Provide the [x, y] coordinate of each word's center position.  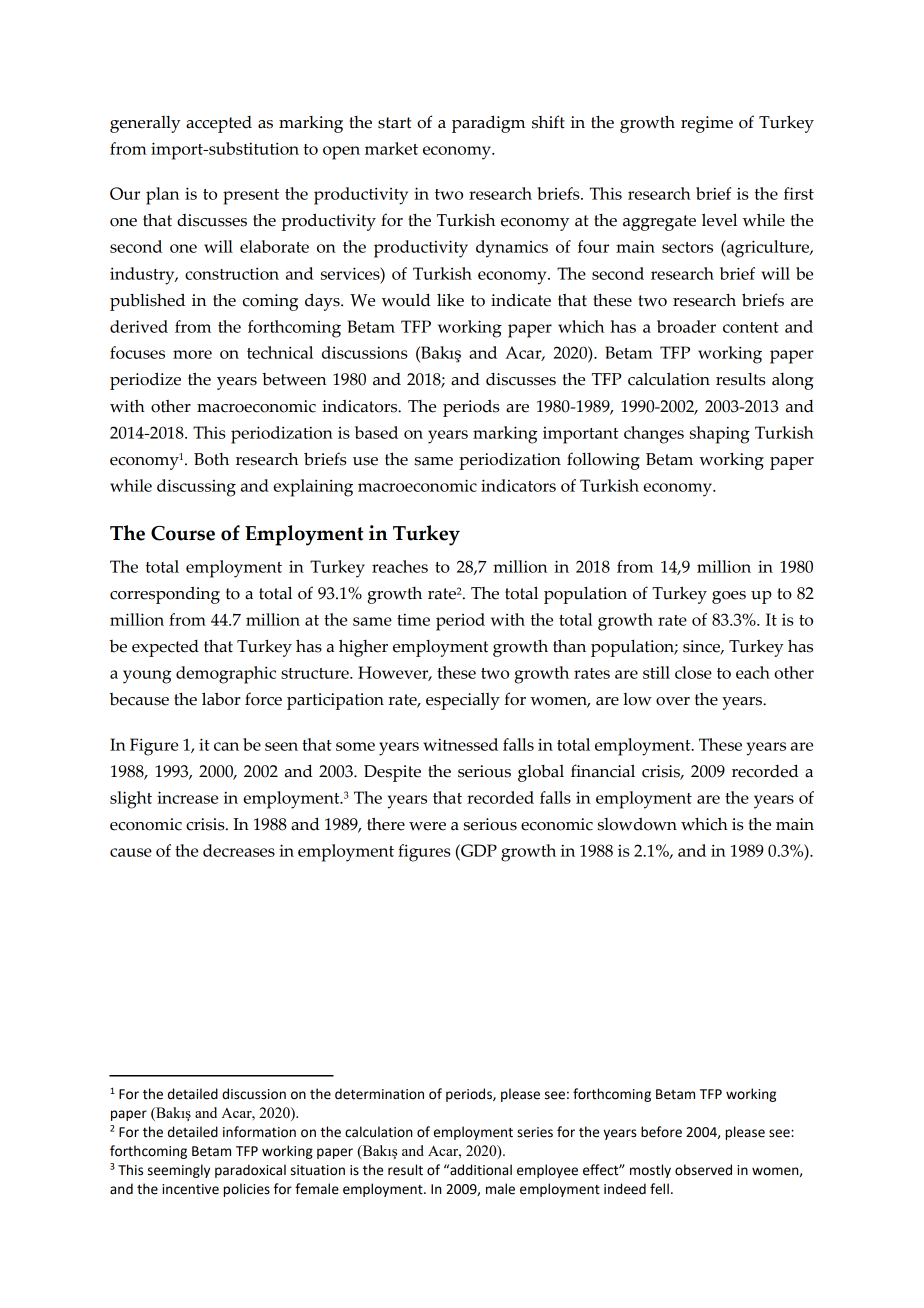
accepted [219, 124]
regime [707, 124]
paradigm [488, 124]
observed [703, 1170]
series [535, 1132]
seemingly [179, 1171]
